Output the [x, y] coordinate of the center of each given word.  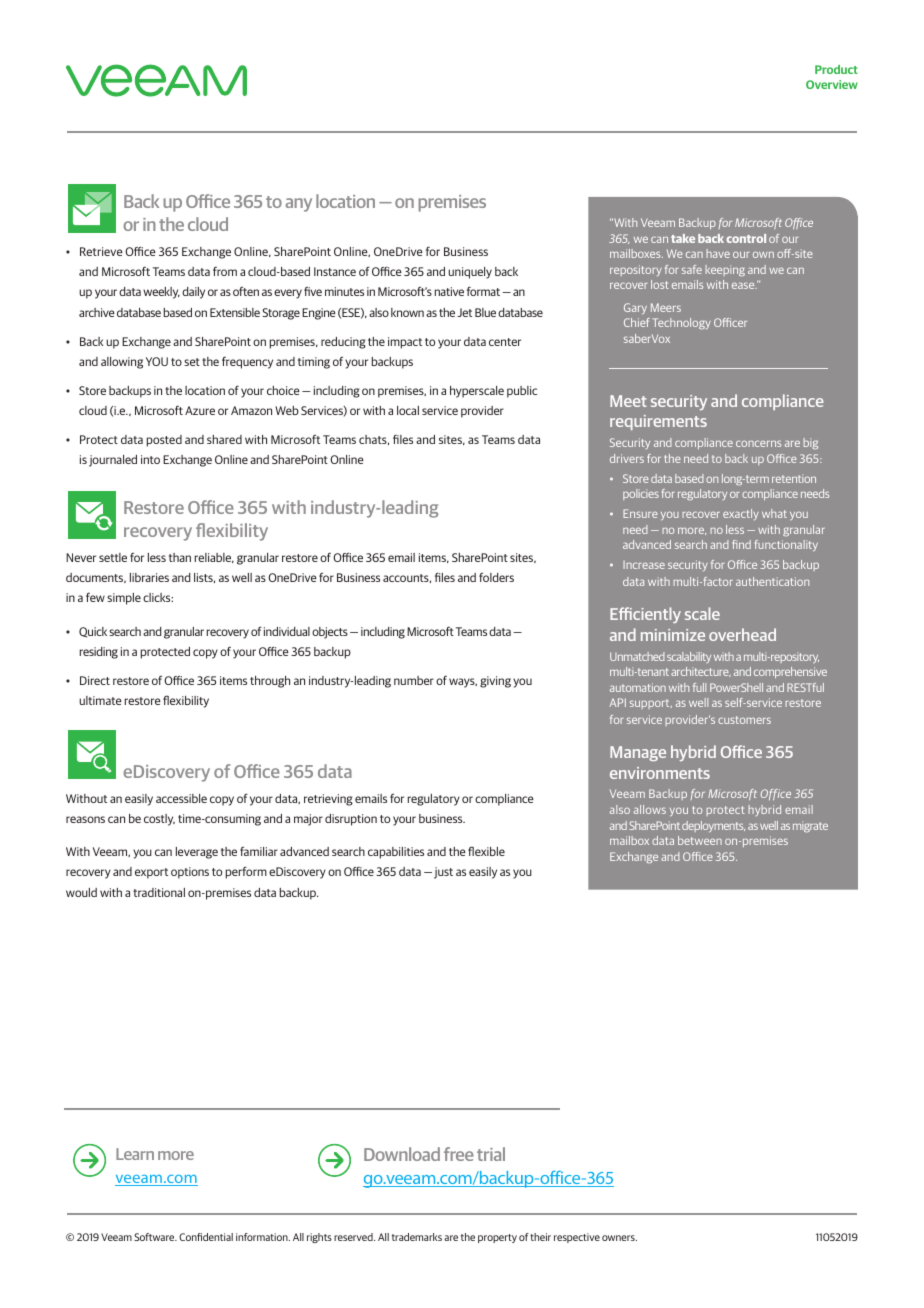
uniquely [470, 273]
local [408, 410]
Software [155, 1237]
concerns [758, 443]
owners [619, 1238]
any [298, 205]
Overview [832, 84]
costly [159, 820]
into [150, 459]
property [497, 1238]
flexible [486, 851]
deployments [713, 826]
